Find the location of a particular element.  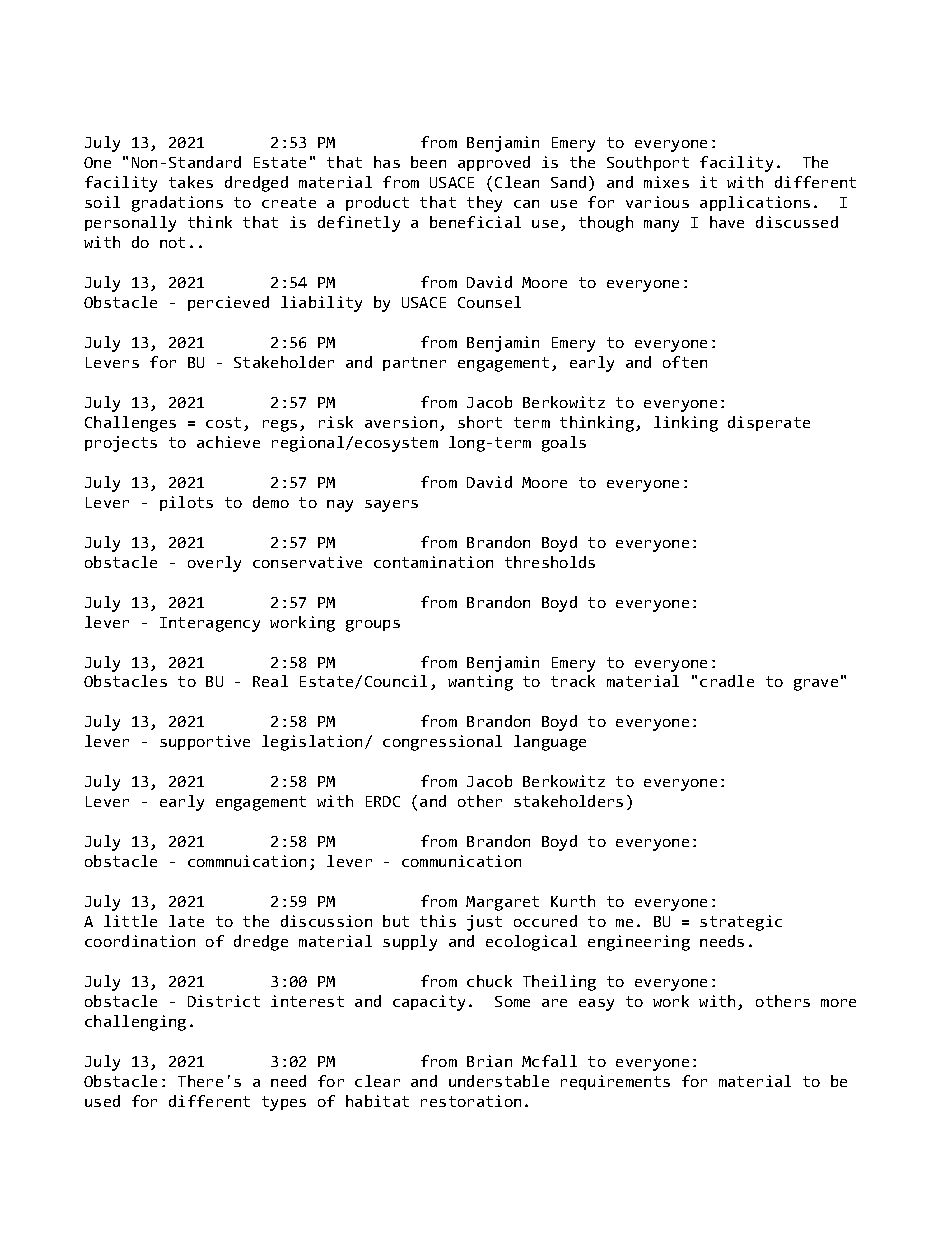

Interagency is located at coordinates (210, 624).
